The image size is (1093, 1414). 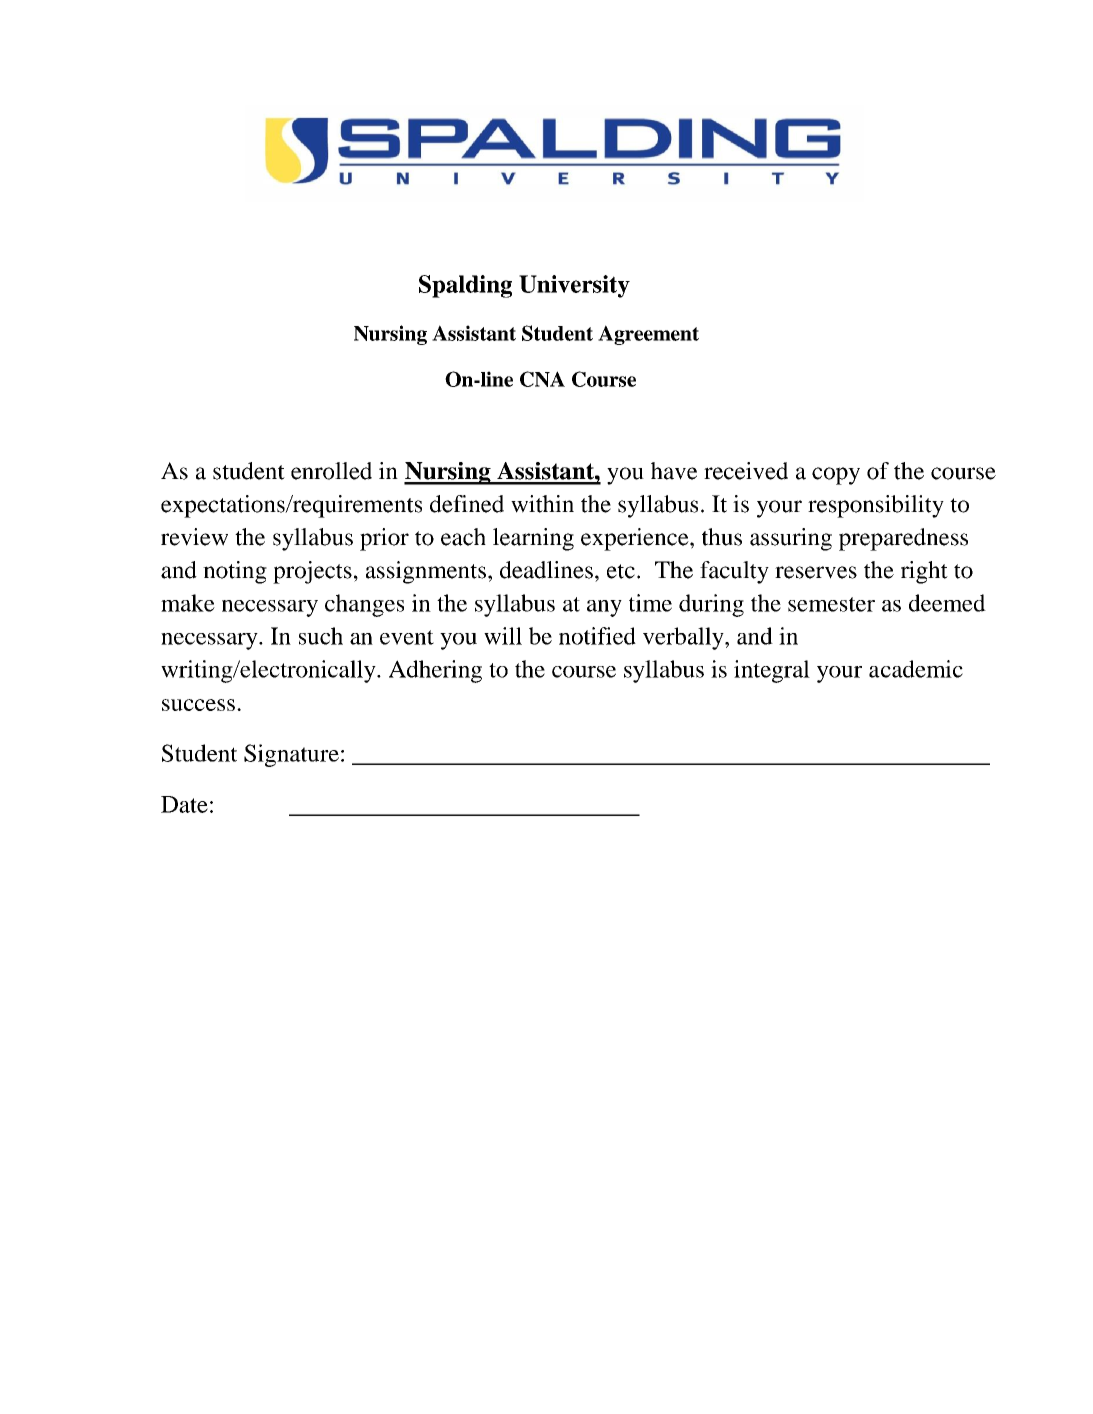 I want to click on review, so click(x=194, y=537).
